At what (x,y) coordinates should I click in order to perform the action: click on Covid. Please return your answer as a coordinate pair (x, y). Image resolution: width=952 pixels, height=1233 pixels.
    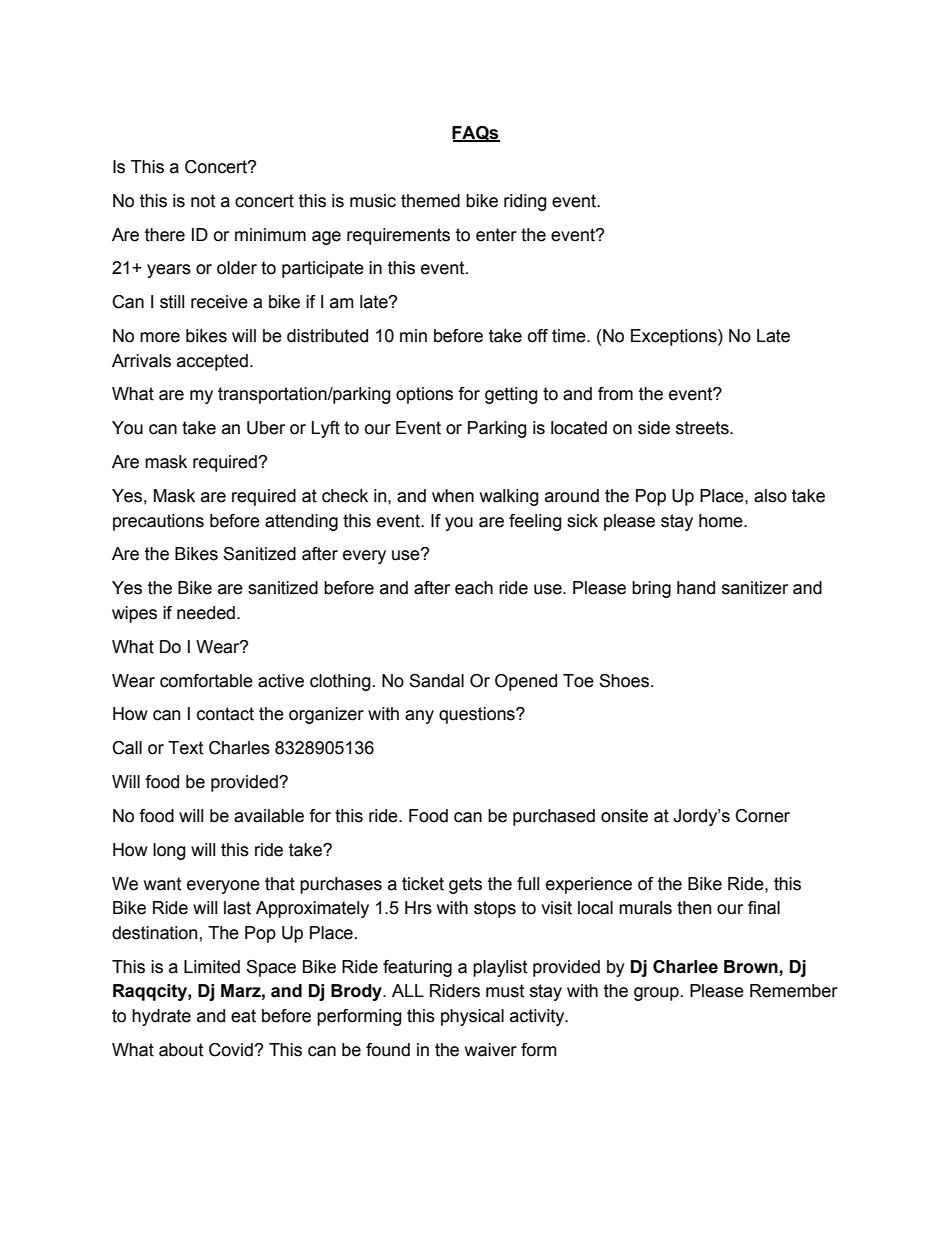
    Looking at the image, I should click on (231, 1050).
